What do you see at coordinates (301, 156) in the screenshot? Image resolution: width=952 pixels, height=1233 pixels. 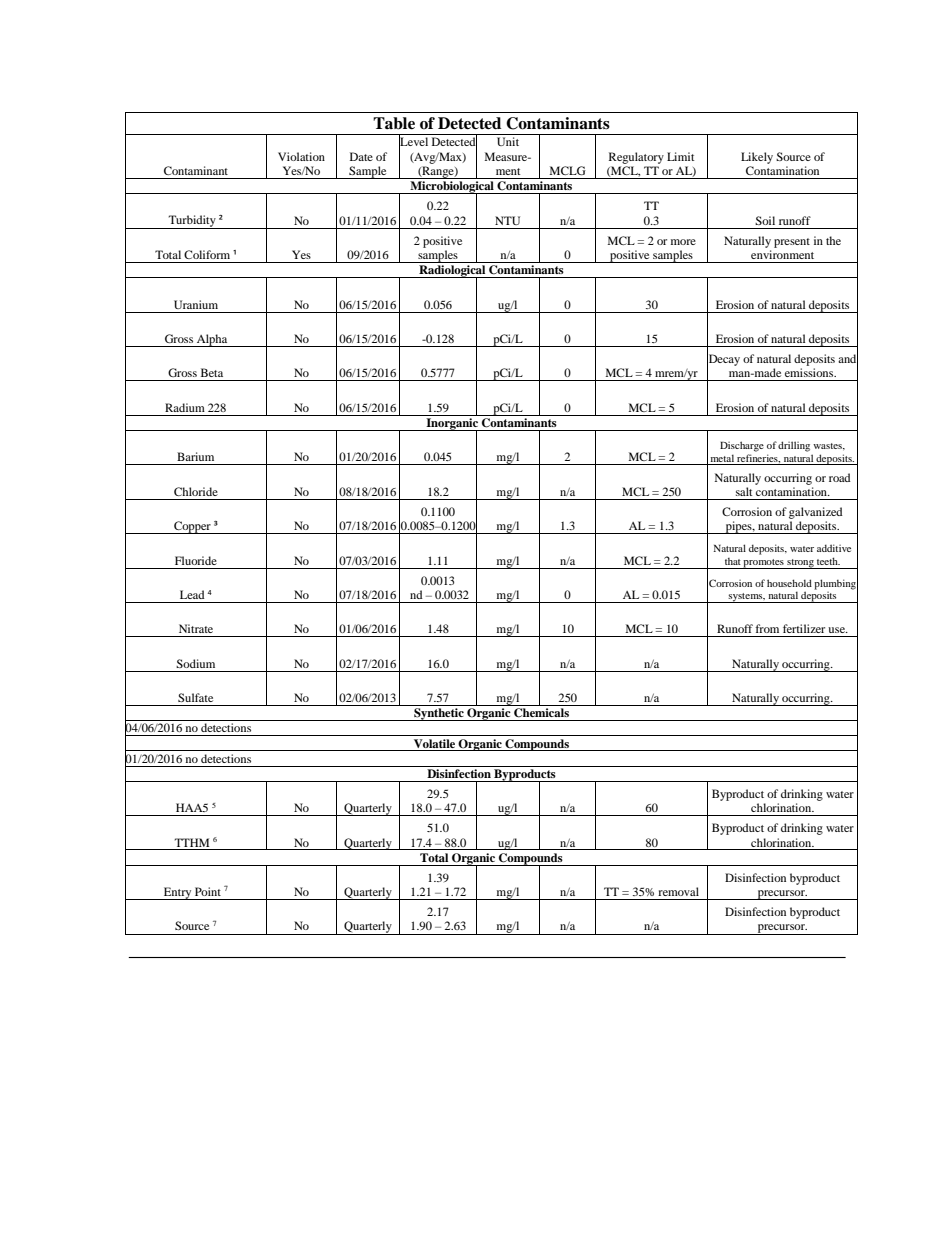 I see `Violation` at bounding box center [301, 156].
